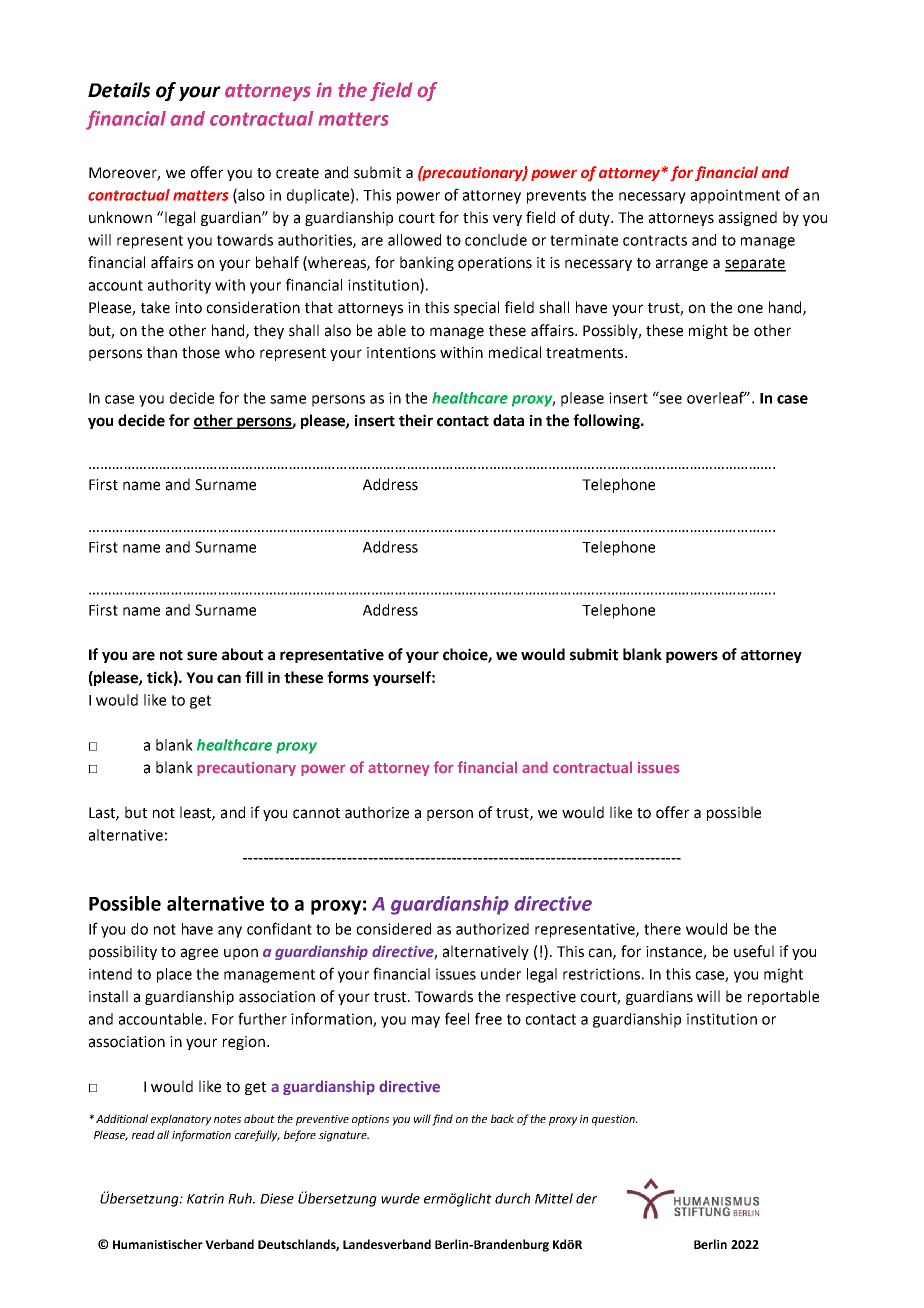  What do you see at coordinates (682, 265) in the document?
I see `arrange` at bounding box center [682, 265].
